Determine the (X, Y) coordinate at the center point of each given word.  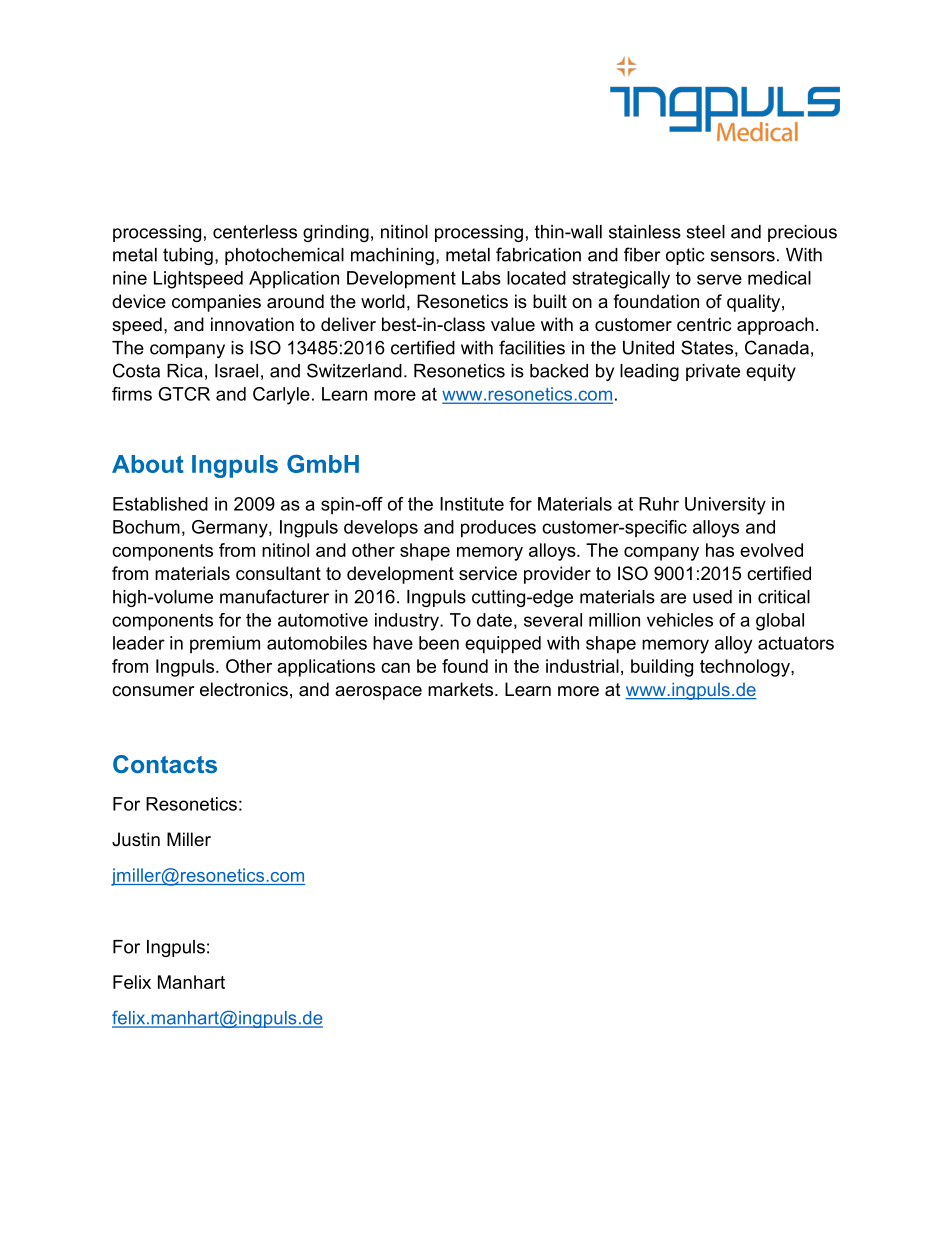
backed (559, 371)
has (720, 550)
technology (746, 668)
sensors (742, 256)
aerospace (378, 693)
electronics (244, 689)
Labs (481, 278)
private (713, 372)
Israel (236, 371)
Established (160, 504)
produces (498, 529)
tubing (188, 256)
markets (460, 689)
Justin (136, 839)
